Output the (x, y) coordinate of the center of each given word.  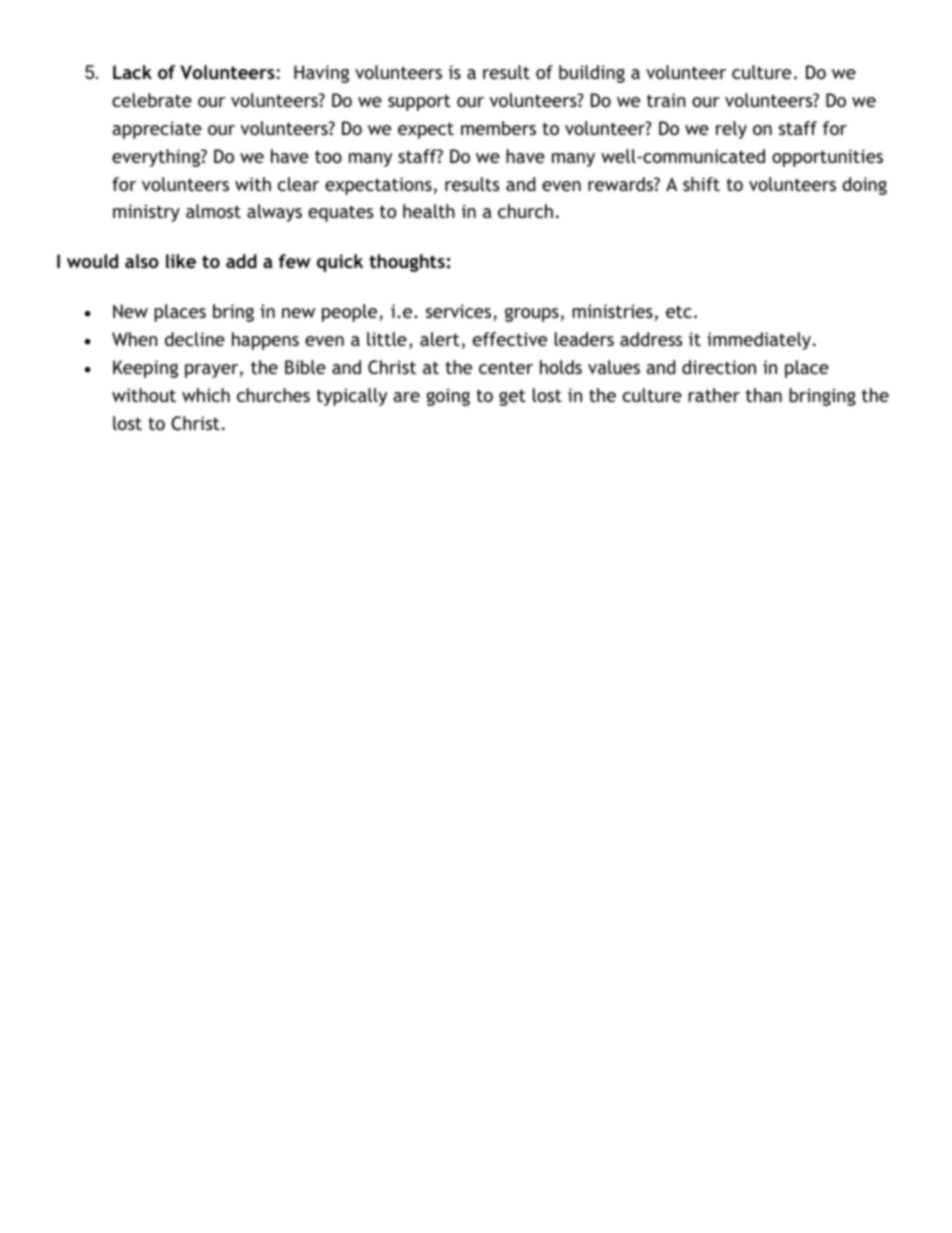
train (666, 100)
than (764, 395)
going (448, 397)
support (419, 102)
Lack (132, 72)
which (206, 395)
